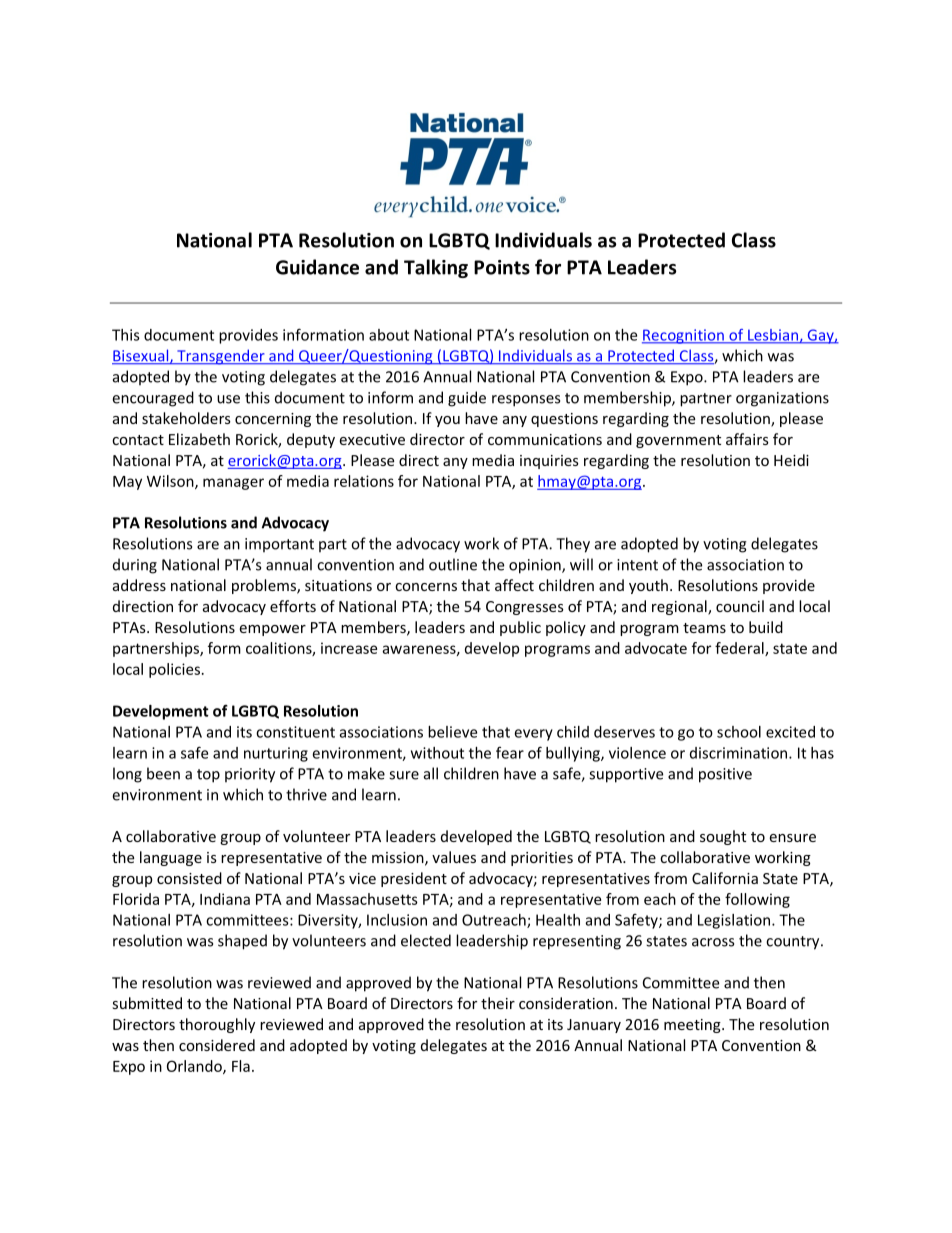 The width and height of the screenshot is (952, 1233). Describe the element at coordinates (502, 267) in the screenshot. I see `Points` at that location.
